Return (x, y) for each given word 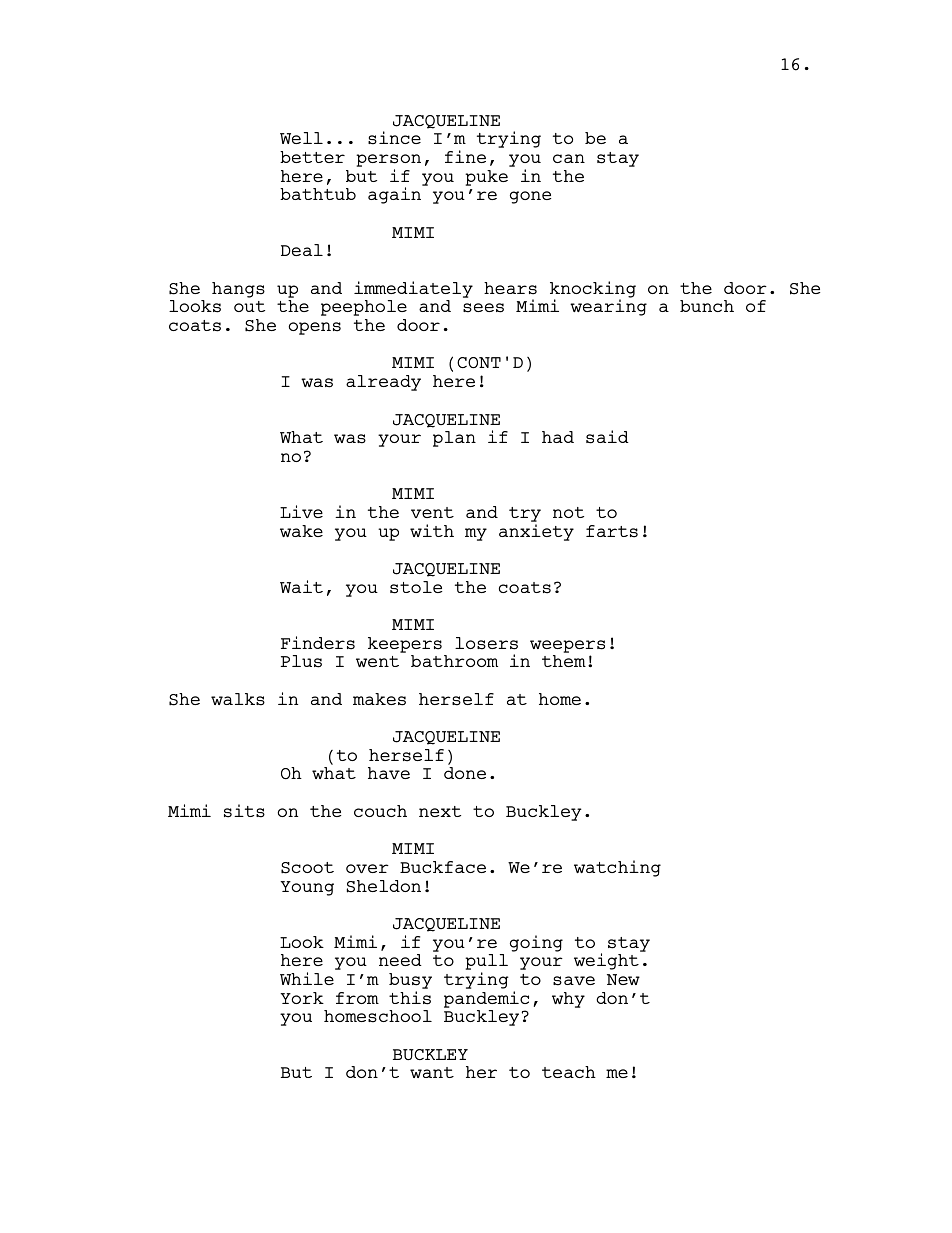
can (569, 158)
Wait (301, 586)
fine (465, 156)
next (440, 811)
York (302, 998)
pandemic (486, 999)
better (312, 157)
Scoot (307, 868)
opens (315, 328)
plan (454, 439)
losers (486, 643)
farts (612, 531)
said (607, 437)
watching (617, 868)
